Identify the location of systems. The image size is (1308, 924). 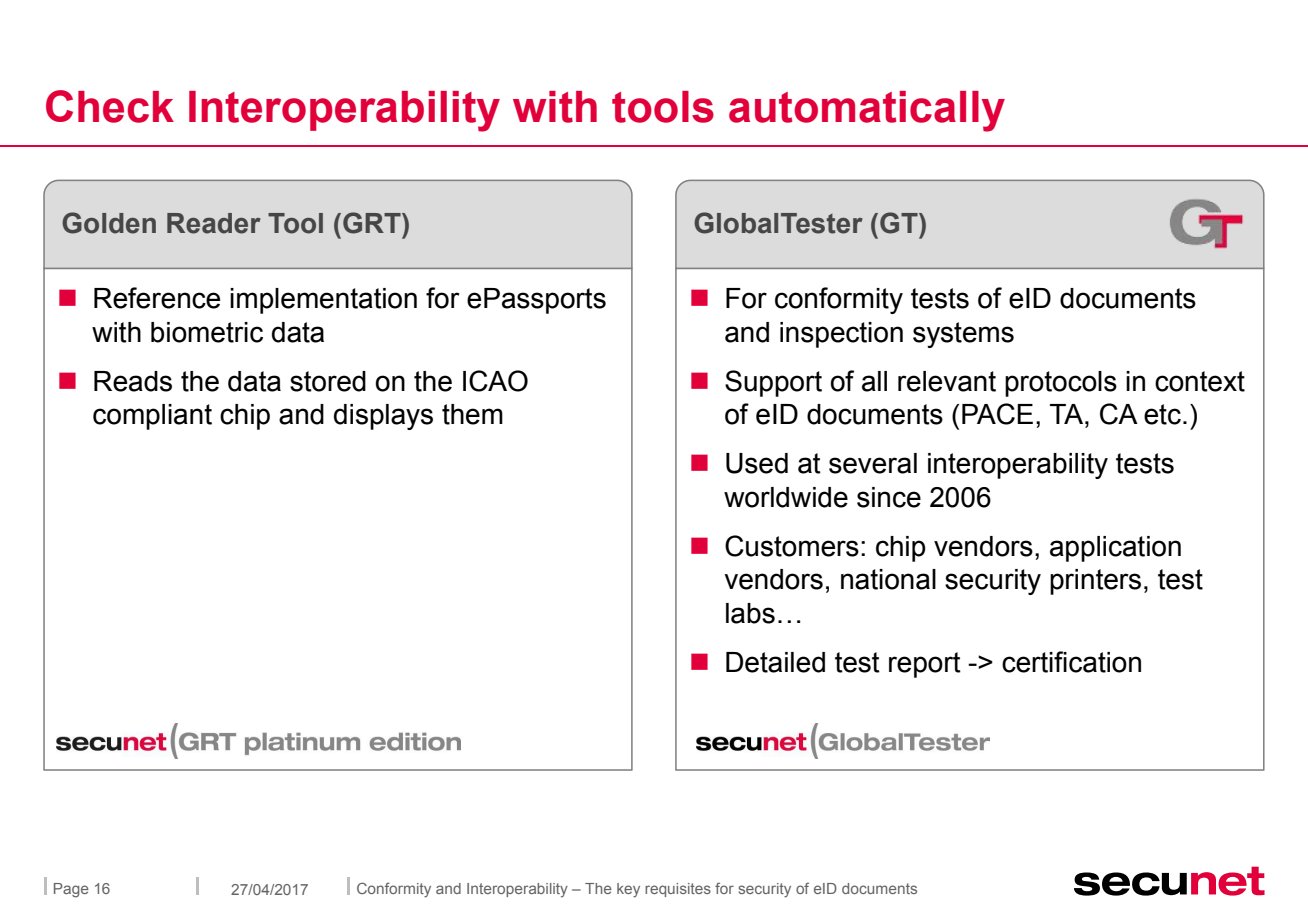
(963, 335).
